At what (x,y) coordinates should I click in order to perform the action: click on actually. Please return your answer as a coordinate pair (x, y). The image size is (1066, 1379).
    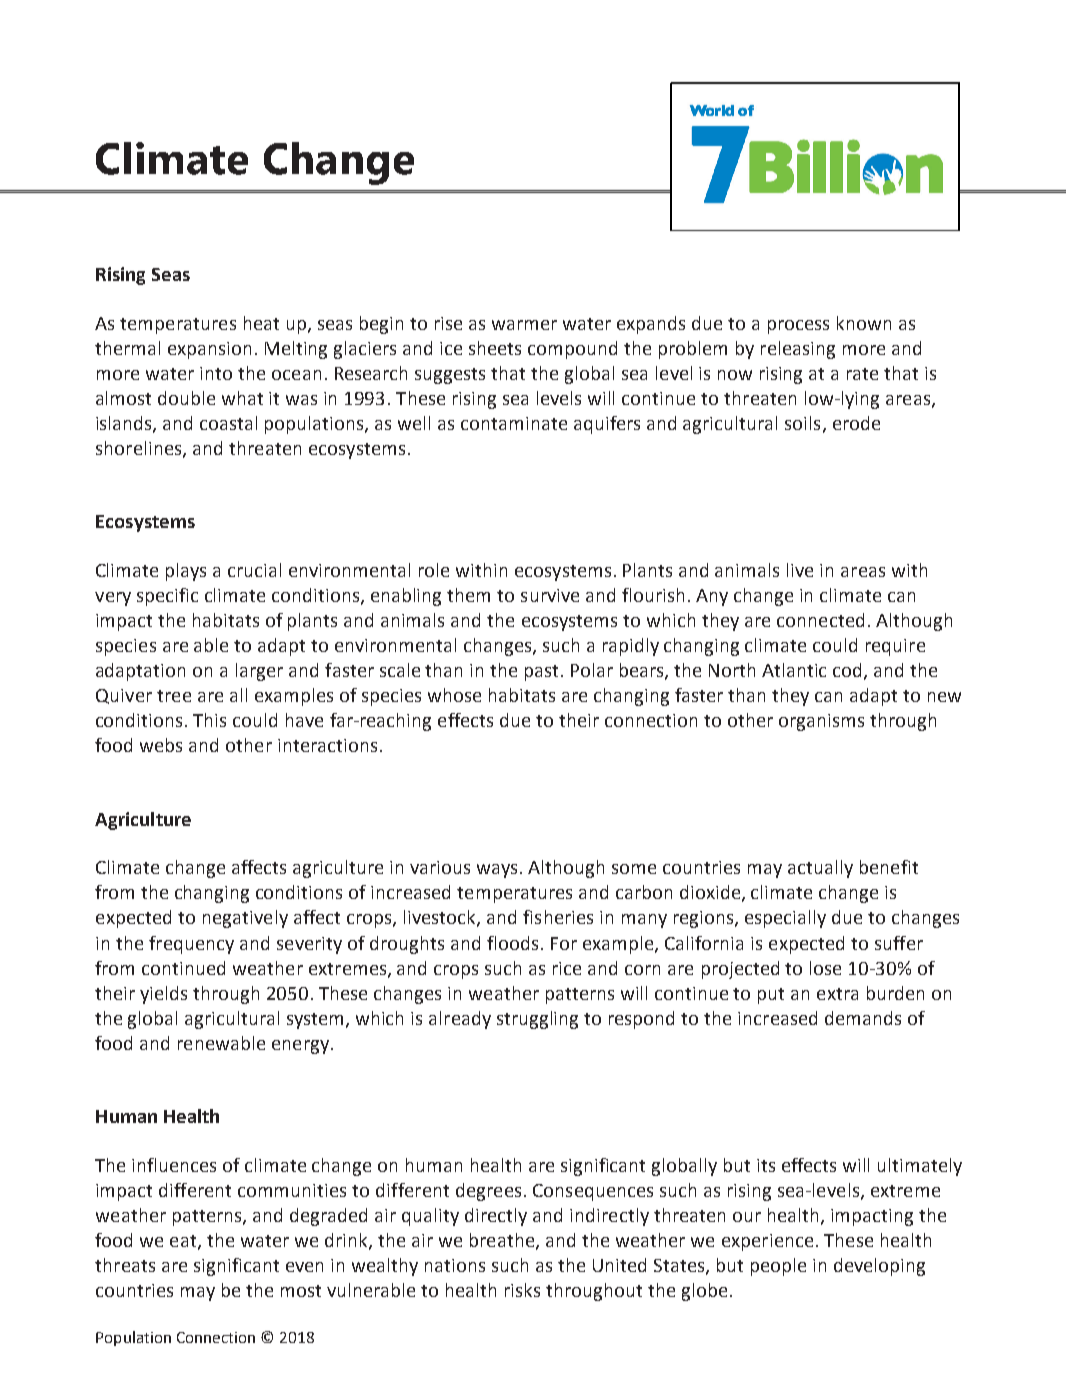
    Looking at the image, I should click on (820, 869).
